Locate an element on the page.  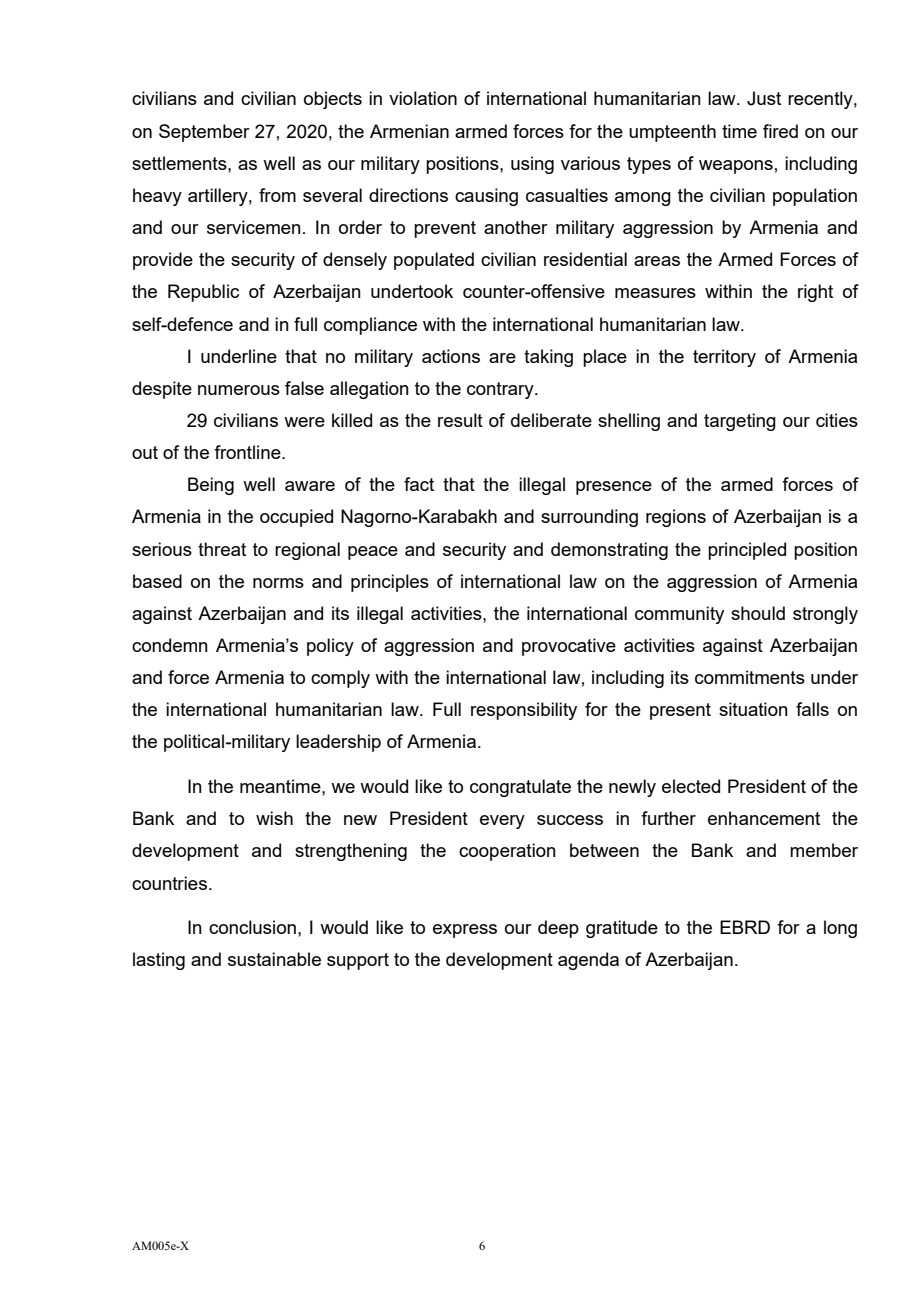
September is located at coordinates (204, 133).
